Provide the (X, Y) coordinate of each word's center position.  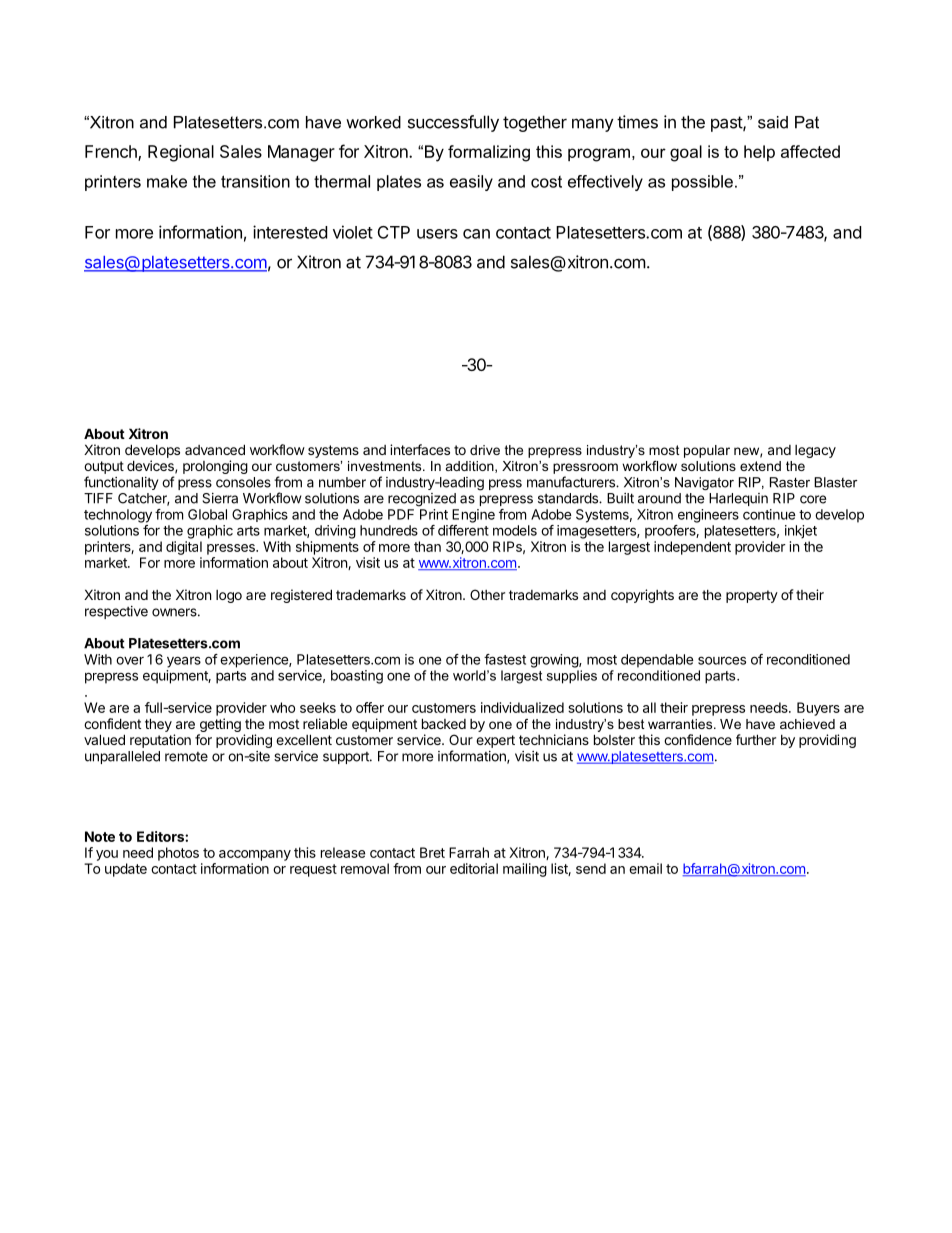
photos (178, 854)
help (759, 153)
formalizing (489, 153)
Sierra (220, 498)
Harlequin (738, 499)
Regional (181, 153)
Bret (432, 852)
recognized (422, 500)
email (645, 868)
